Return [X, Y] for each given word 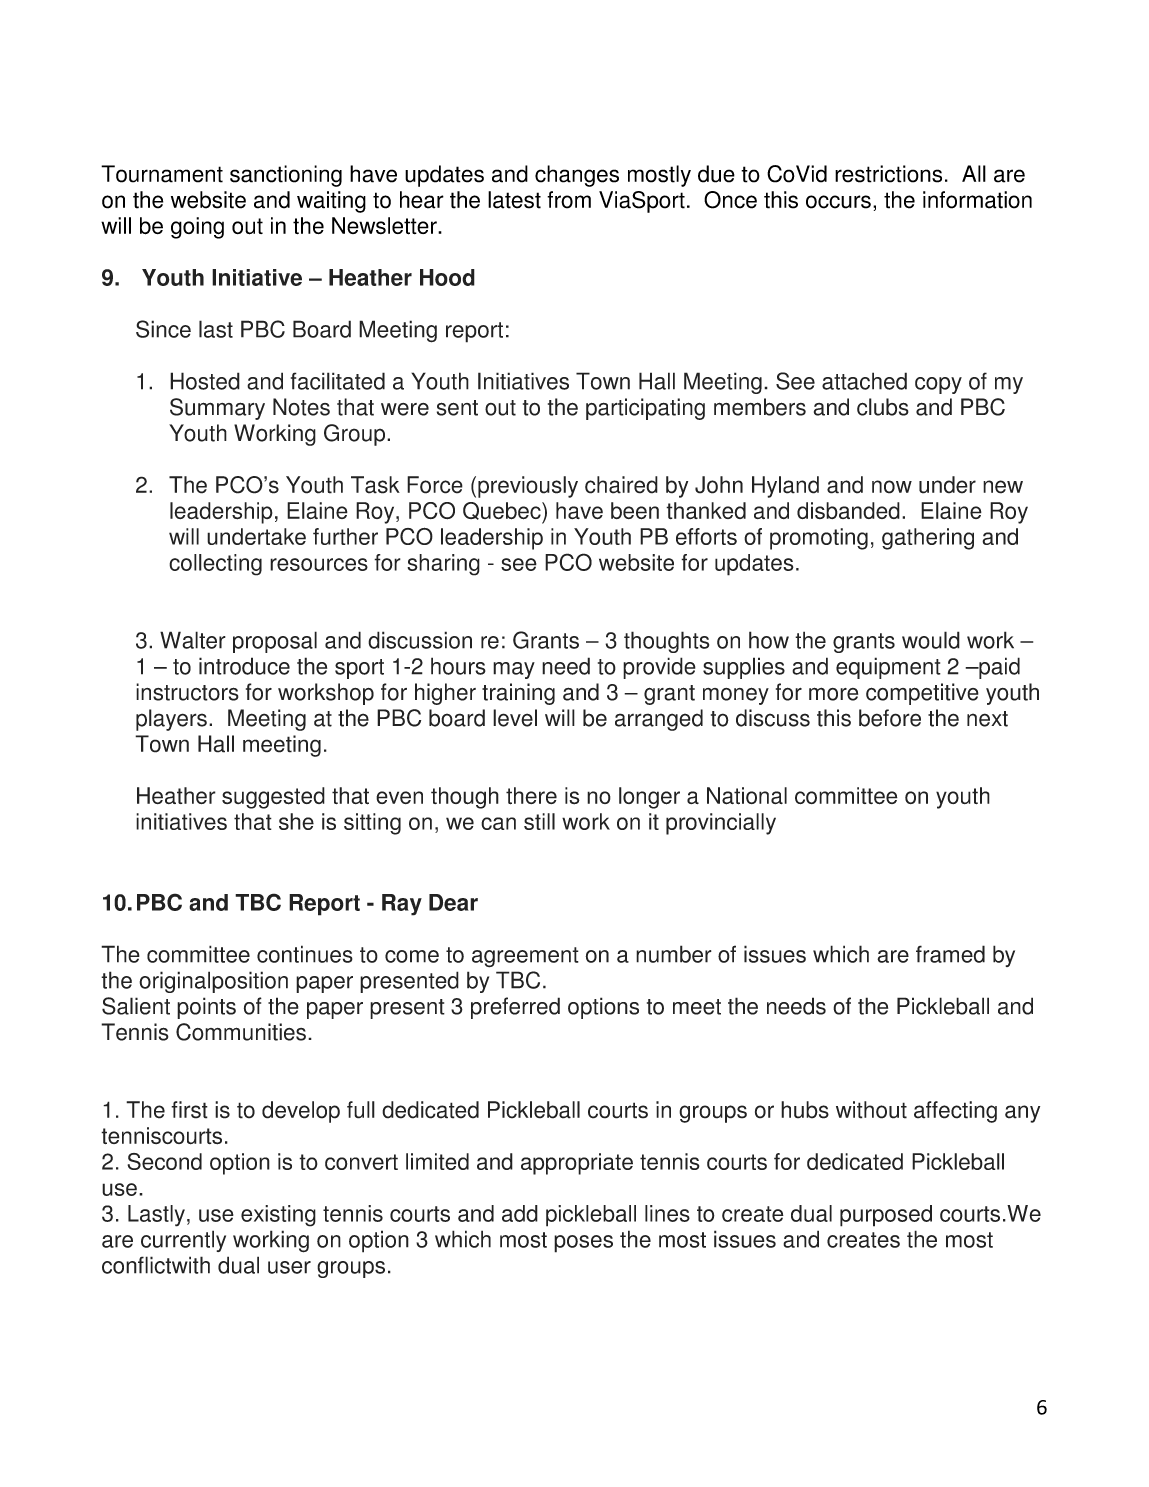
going [197, 228]
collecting [215, 565]
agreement [525, 957]
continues [305, 954]
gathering [928, 539]
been [635, 511]
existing [278, 1216]
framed [950, 954]
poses [583, 1244]
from [569, 200]
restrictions [888, 174]
